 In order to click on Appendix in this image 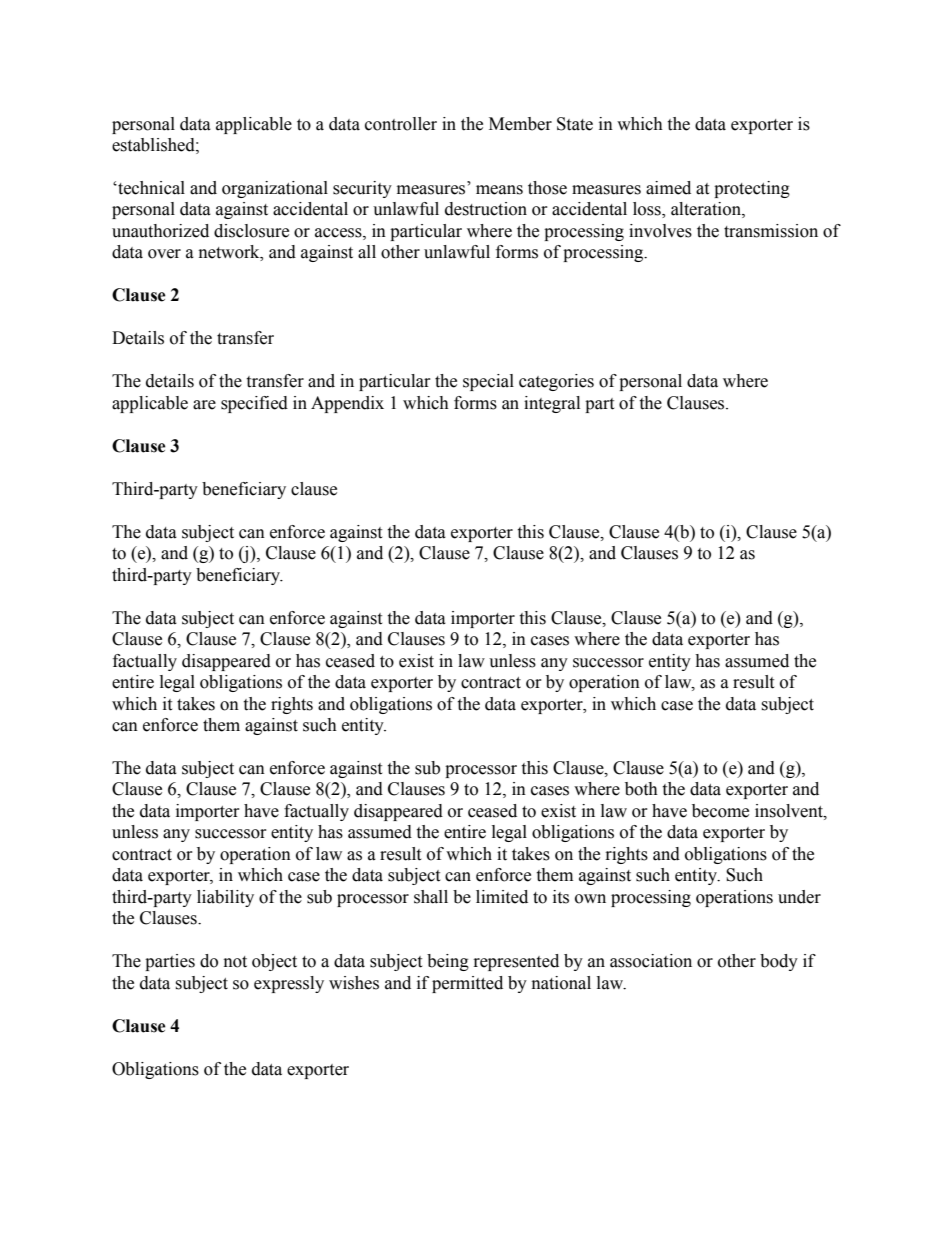, I will do `click(347, 404)`.
